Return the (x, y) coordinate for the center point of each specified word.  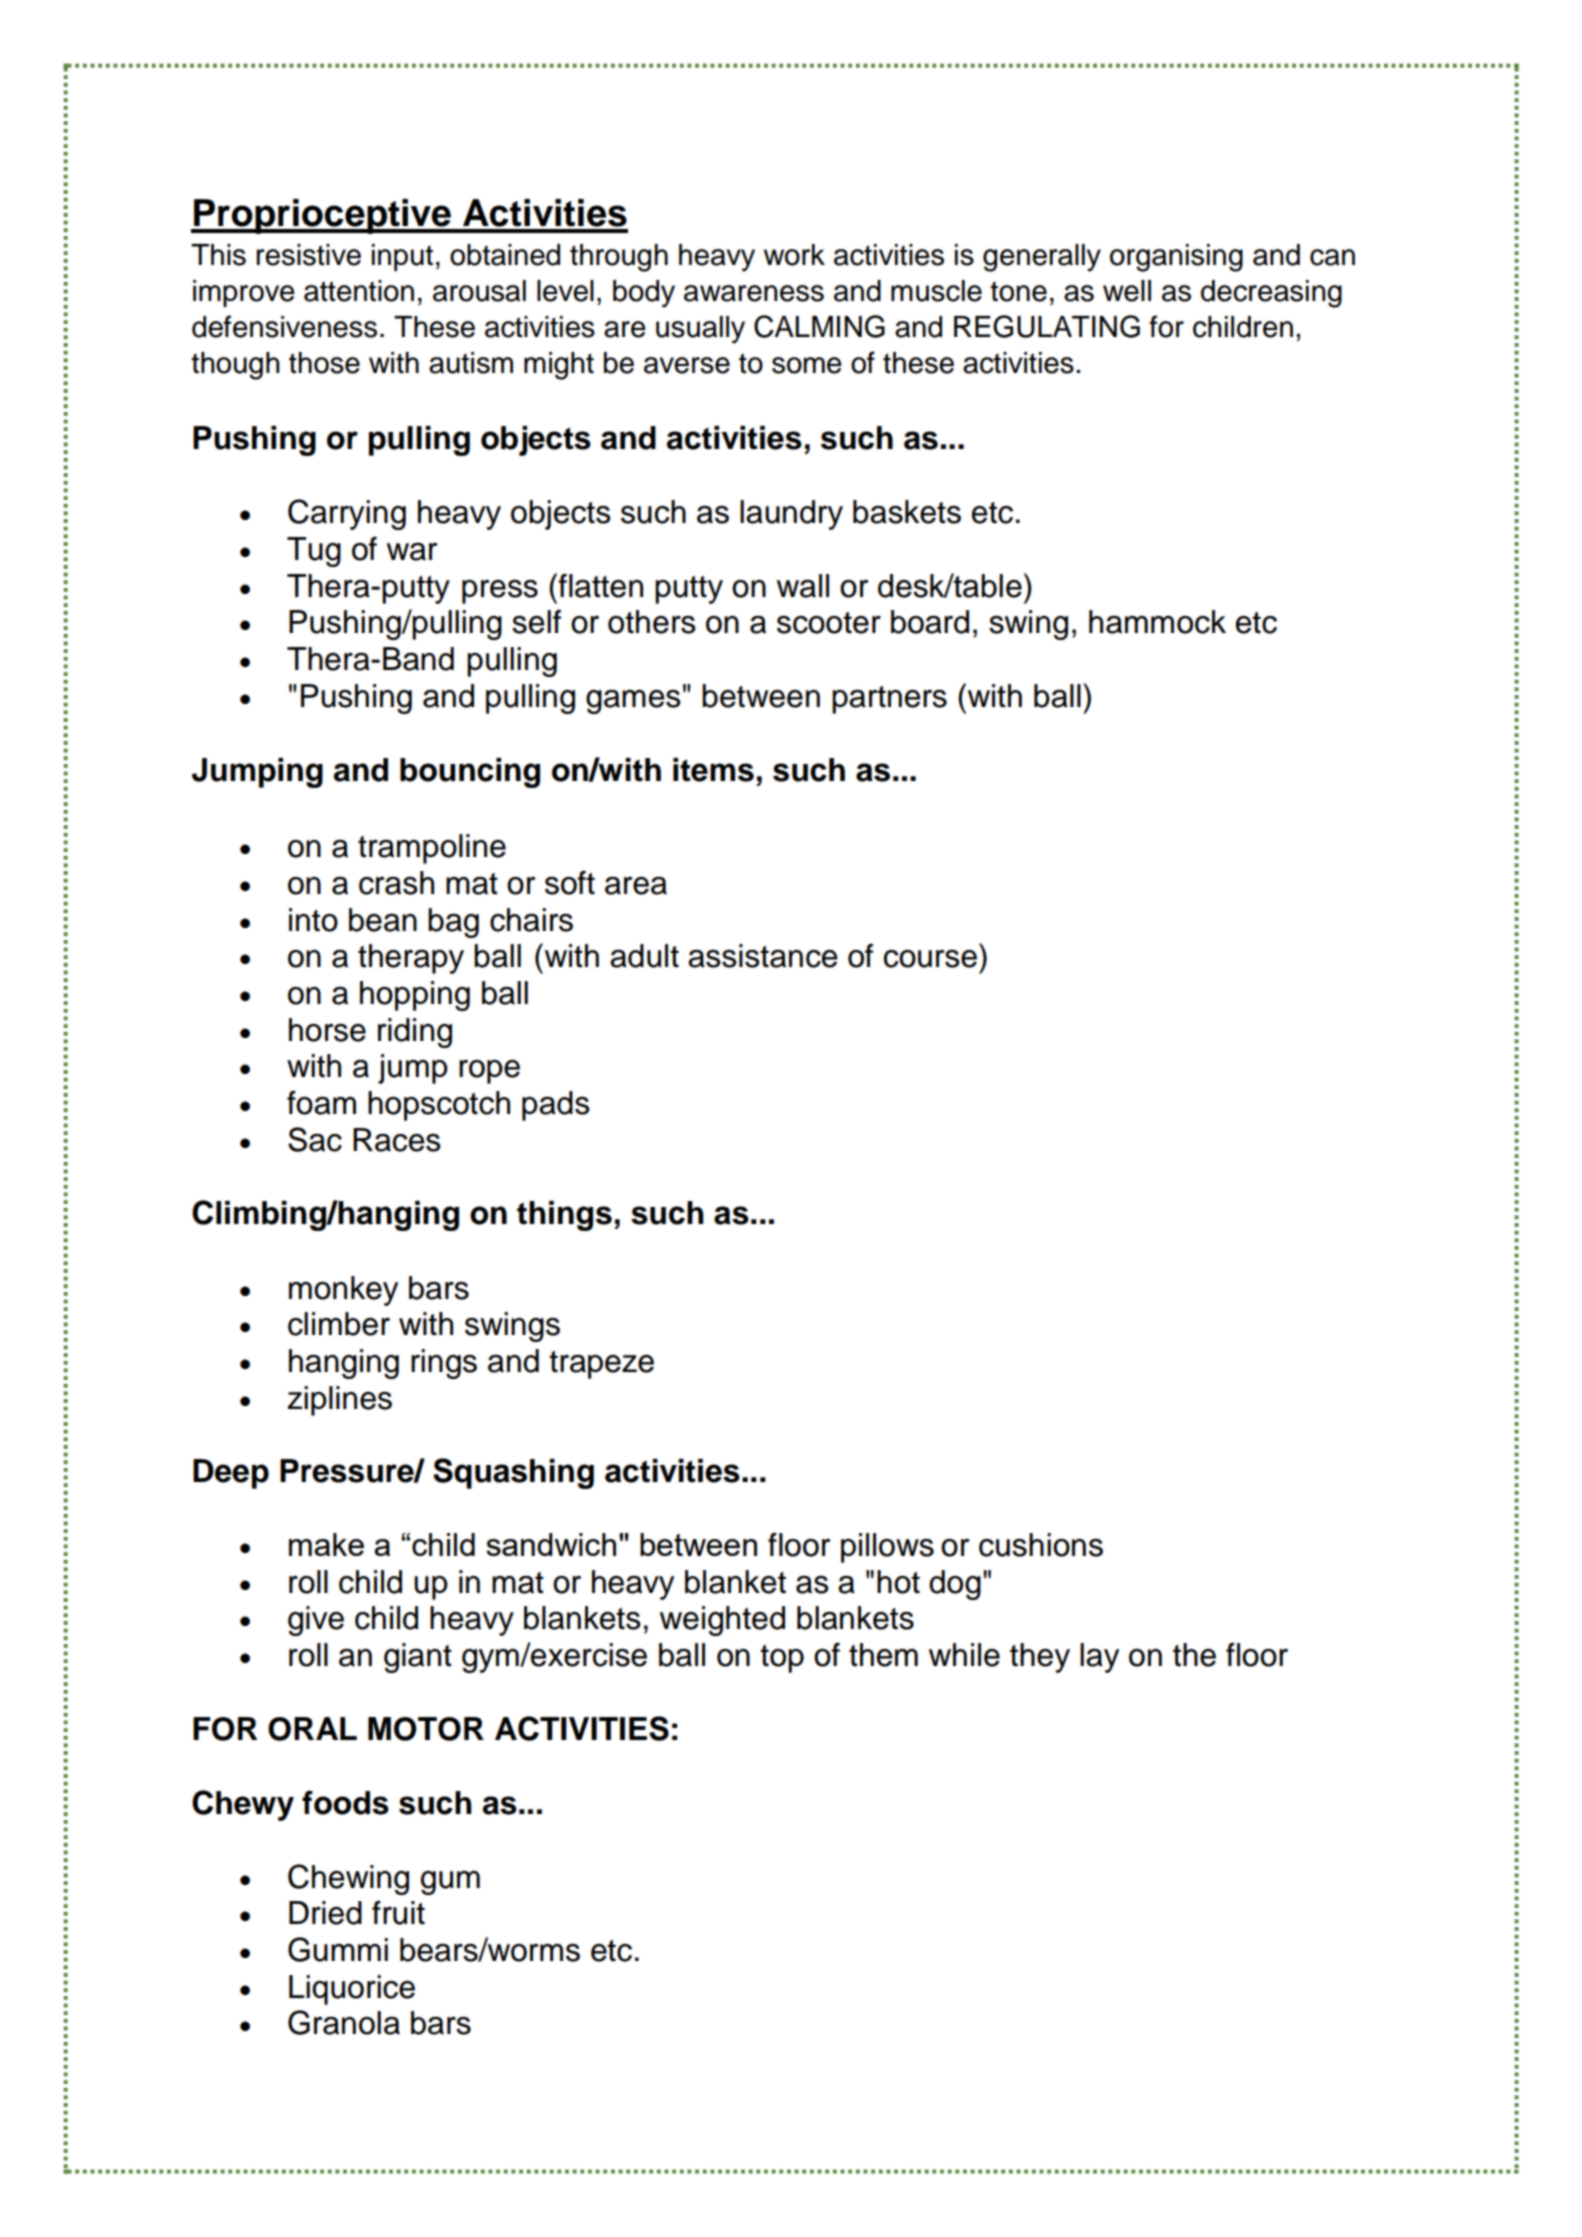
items (713, 770)
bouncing (470, 773)
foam (321, 1102)
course (930, 959)
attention (359, 291)
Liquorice (352, 1990)
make (326, 1544)
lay (1099, 1658)
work (794, 255)
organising (1176, 258)
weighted (722, 1621)
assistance (763, 956)
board (930, 622)
